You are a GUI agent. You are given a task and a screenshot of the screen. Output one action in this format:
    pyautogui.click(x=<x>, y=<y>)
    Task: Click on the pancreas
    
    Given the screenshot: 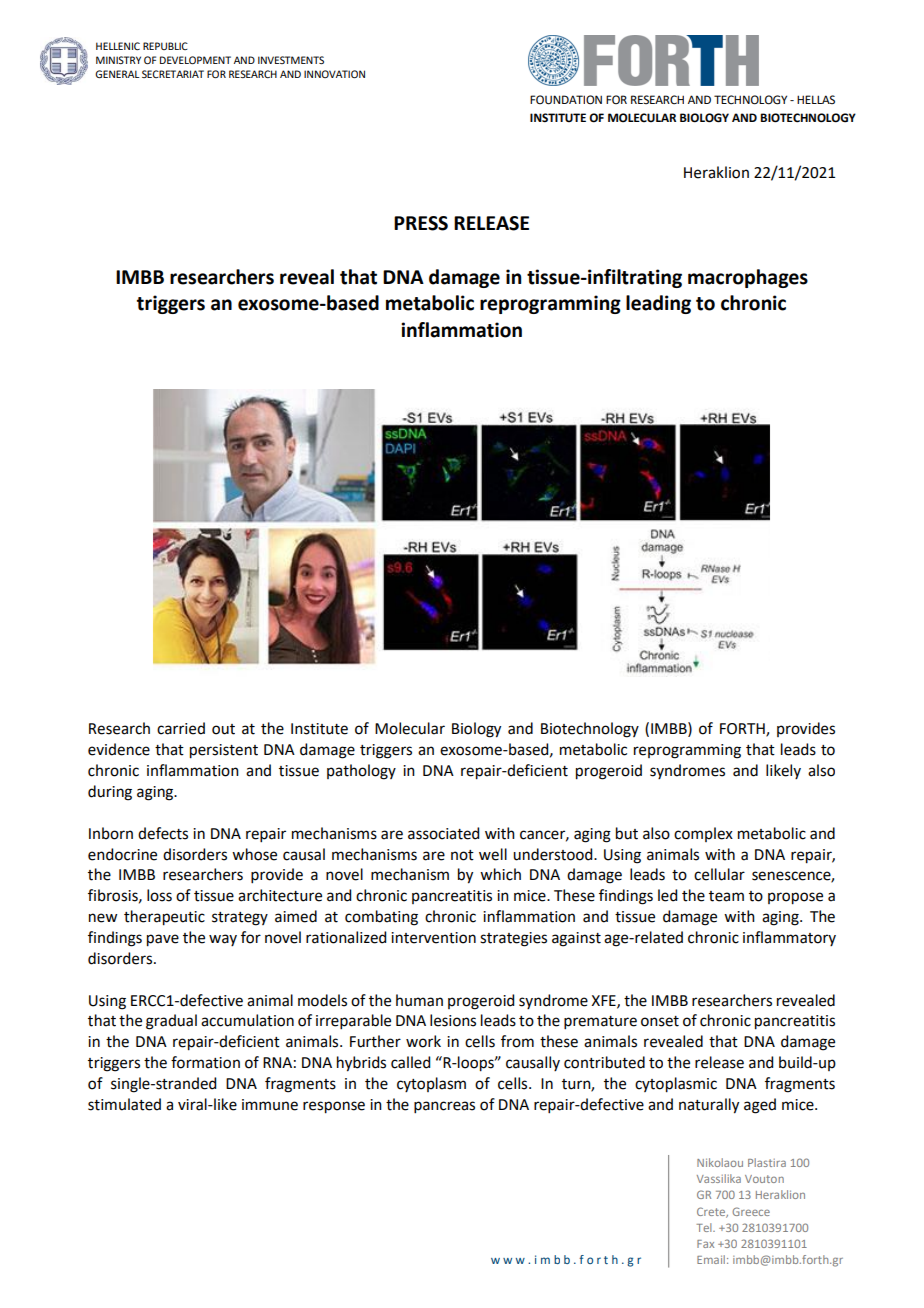 What is the action you would take?
    pyautogui.click(x=444, y=1107)
